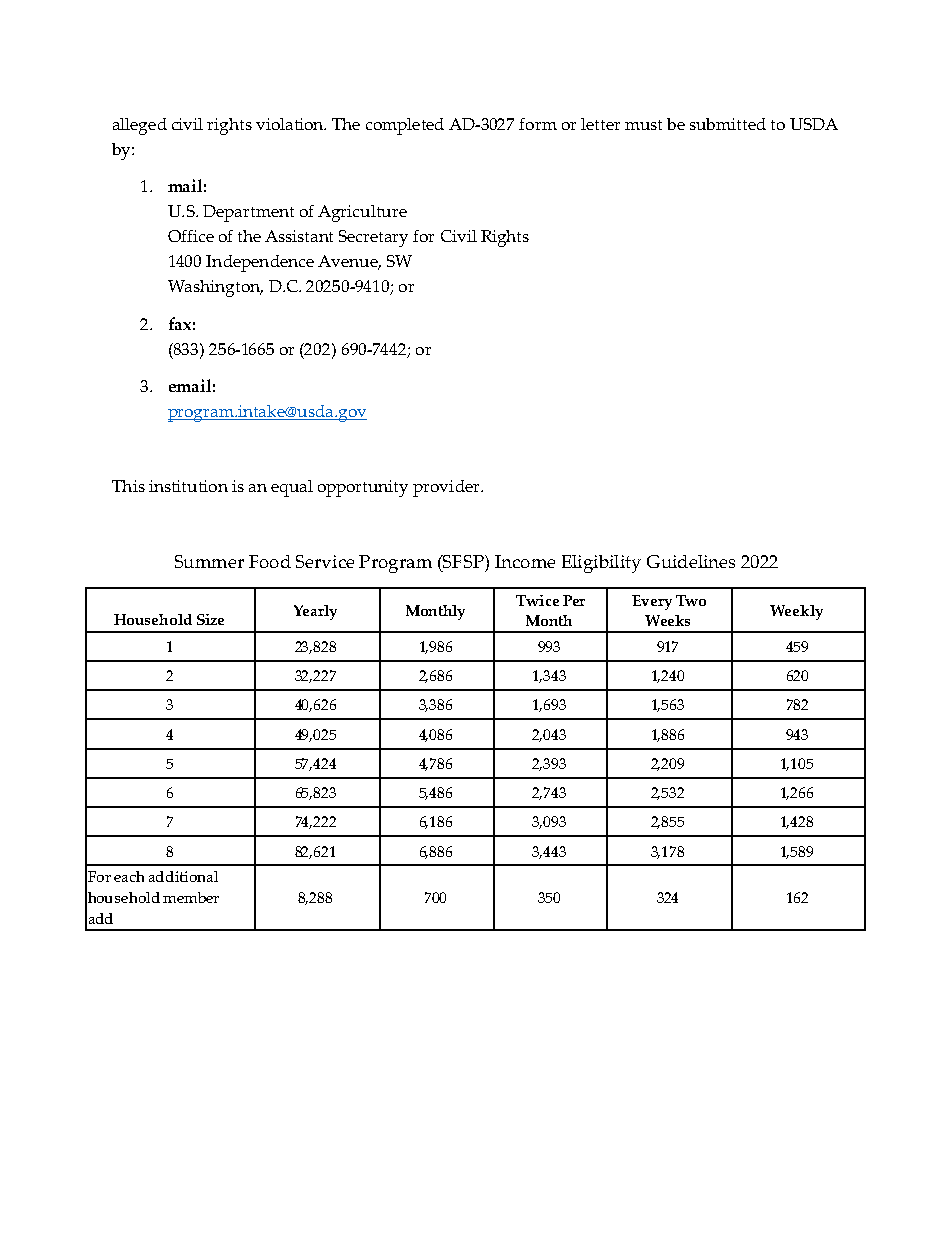 The image size is (952, 1233). What do you see at coordinates (215, 288) in the document?
I see `Washington` at bounding box center [215, 288].
